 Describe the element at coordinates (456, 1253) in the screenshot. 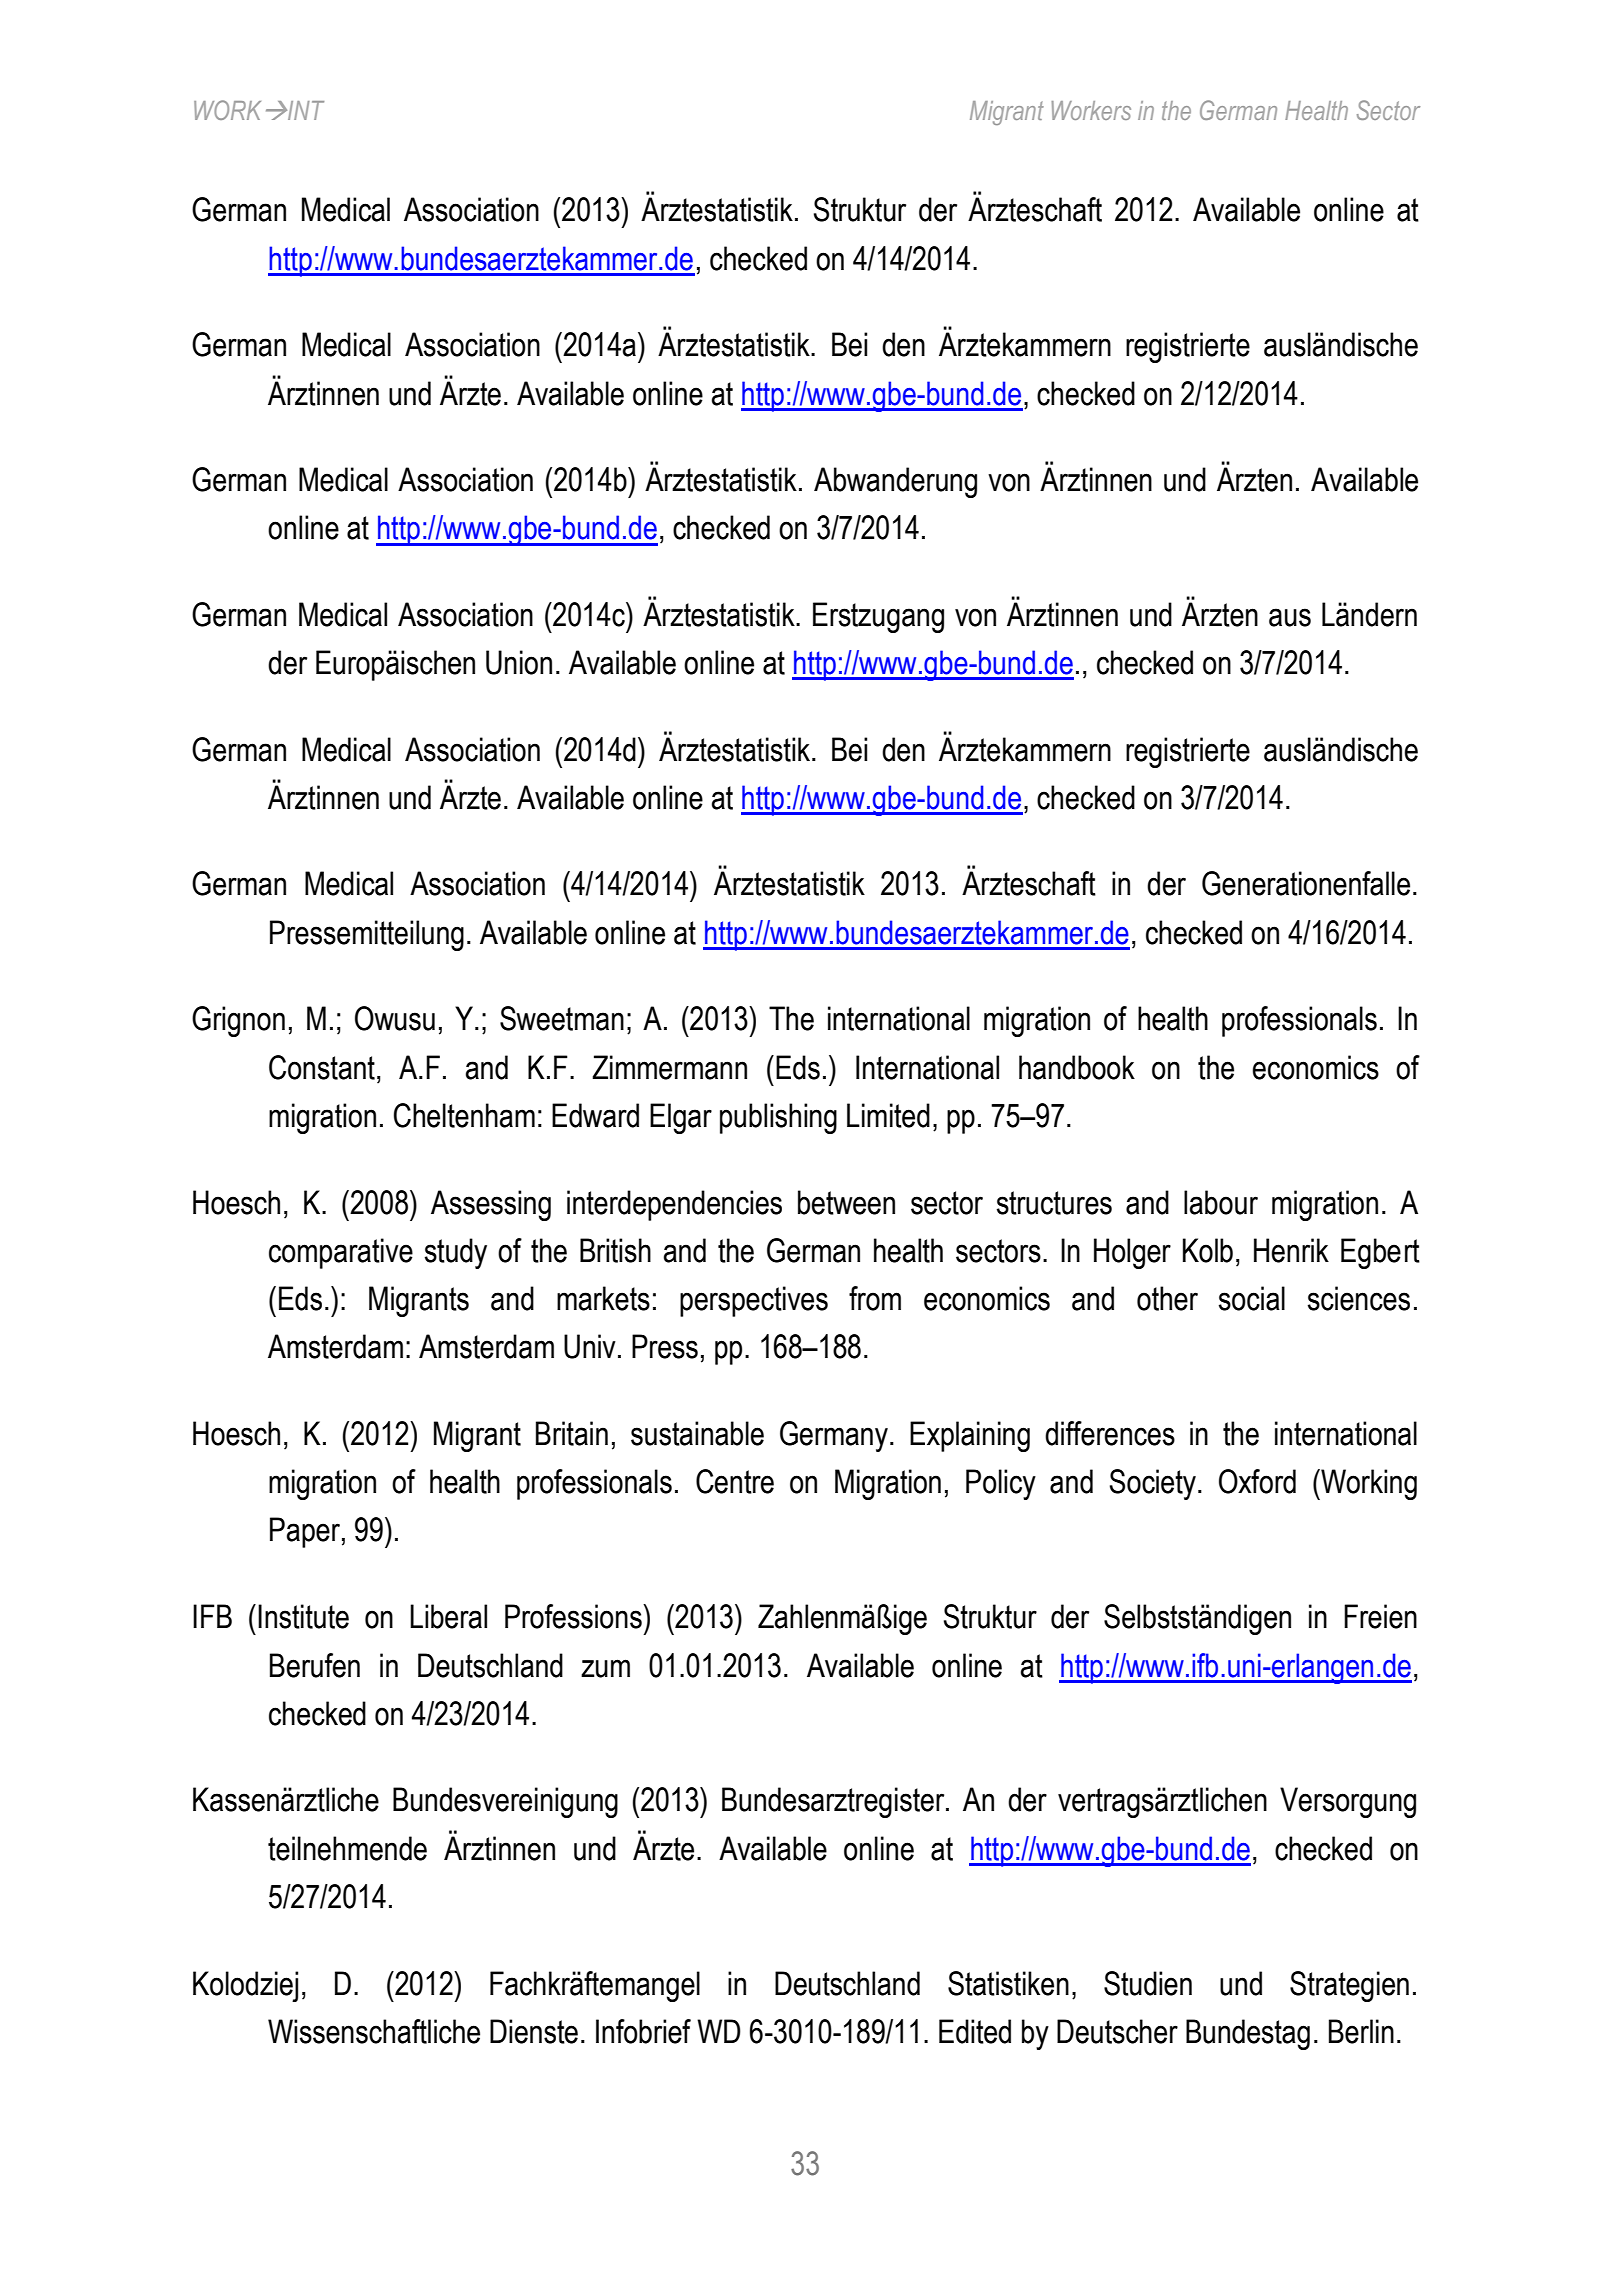

I see `study` at that location.
